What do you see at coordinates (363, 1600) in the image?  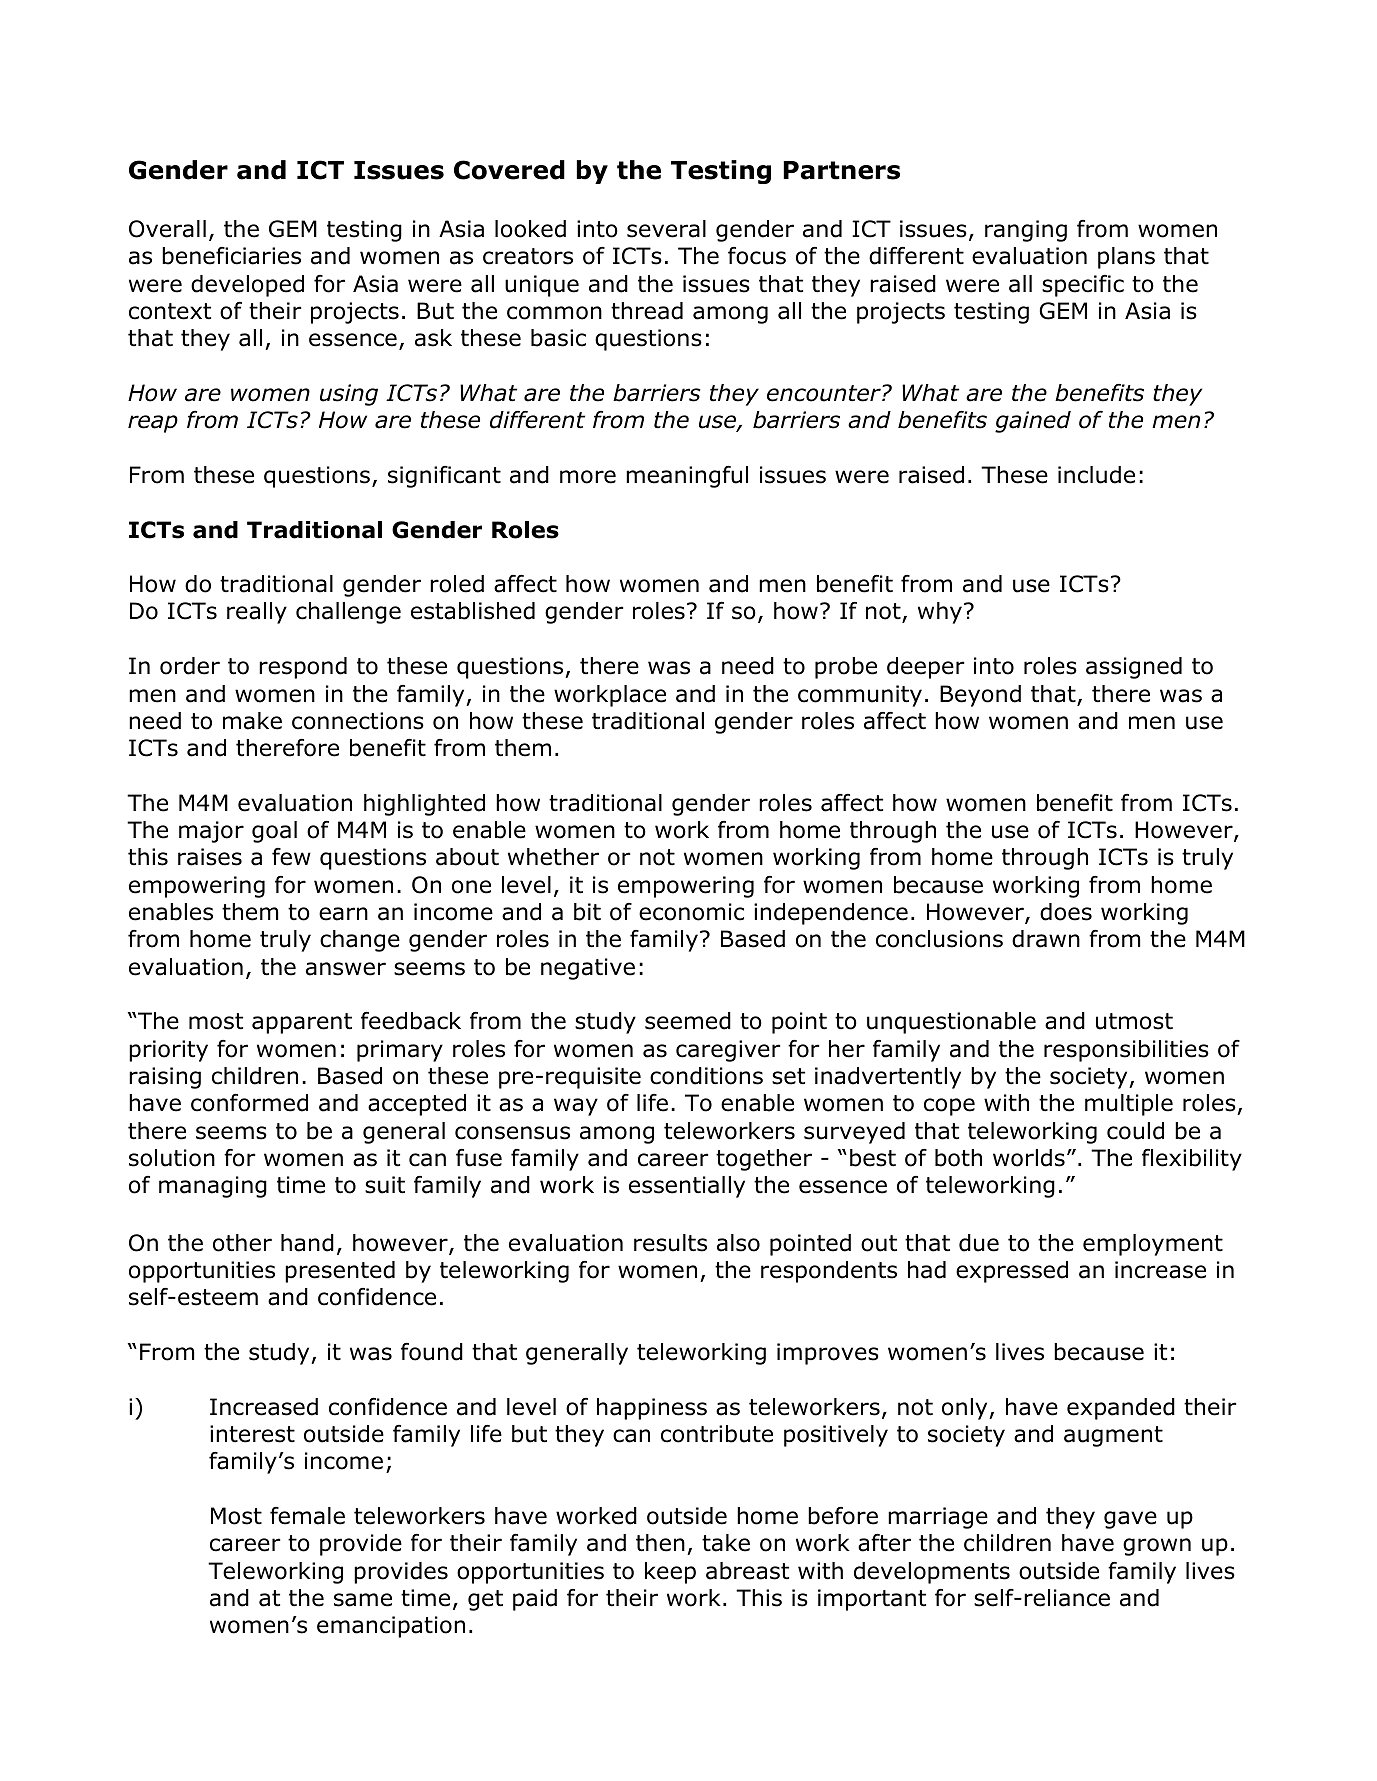 I see `same` at bounding box center [363, 1600].
